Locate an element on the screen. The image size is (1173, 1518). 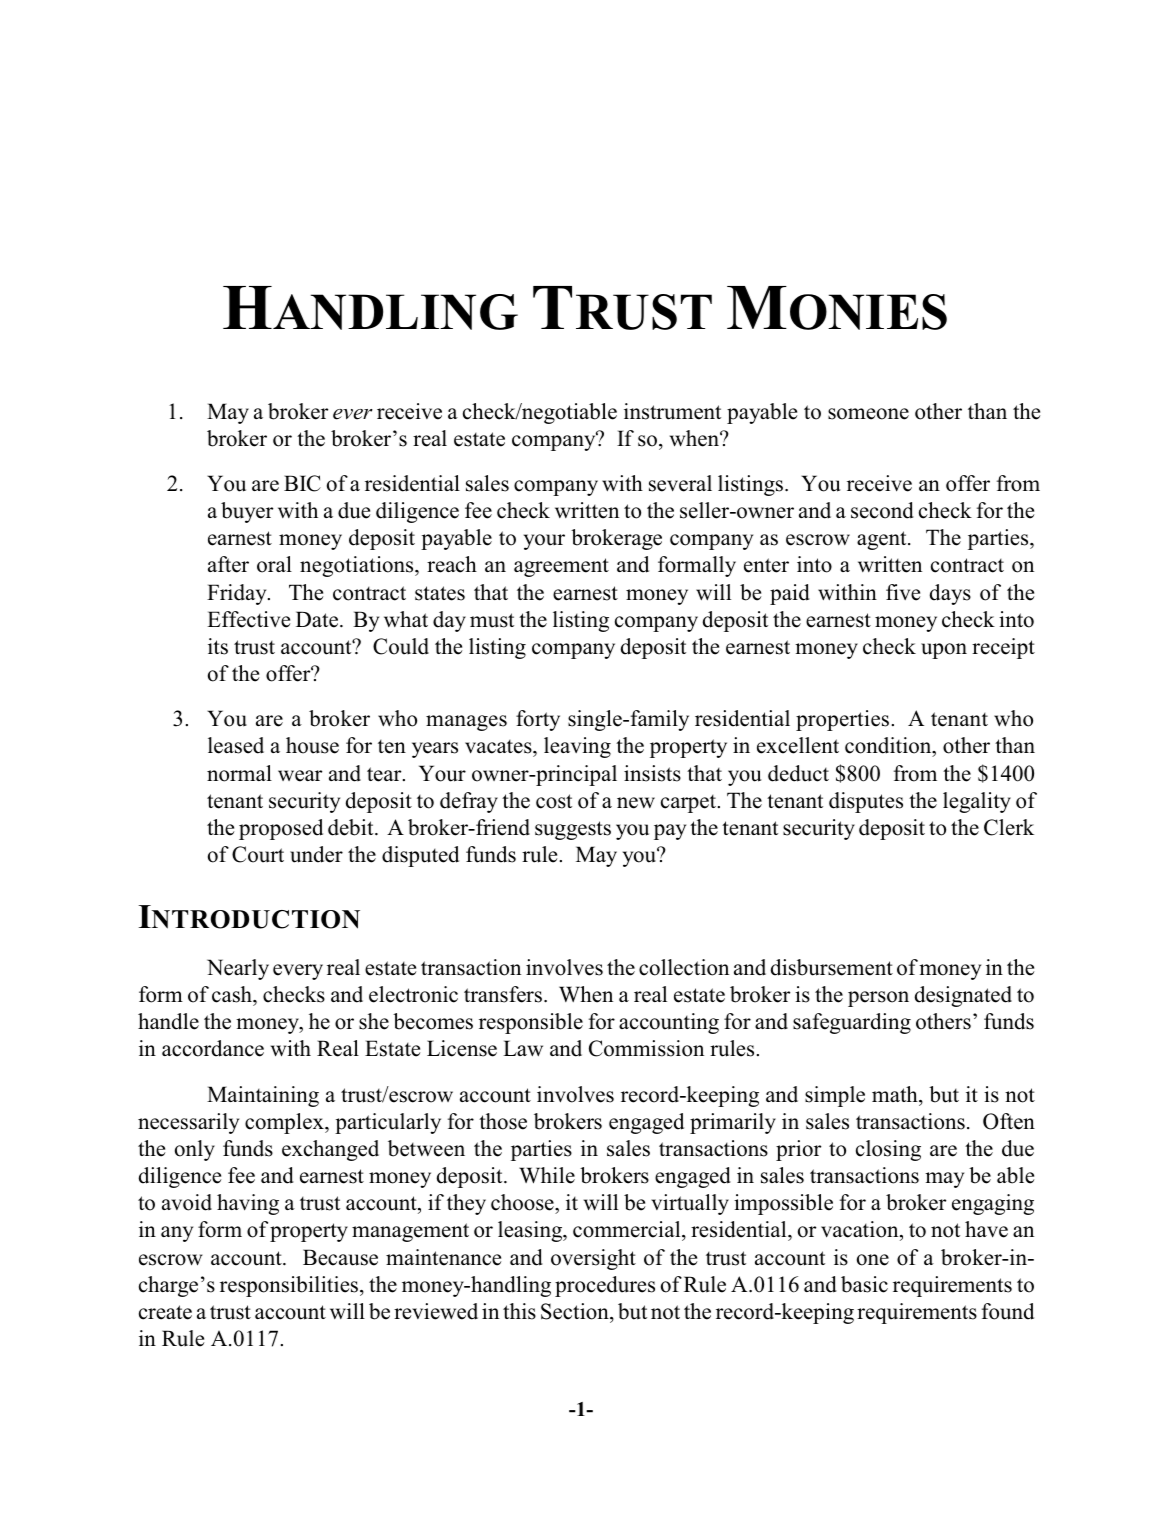
Court is located at coordinates (258, 854).
